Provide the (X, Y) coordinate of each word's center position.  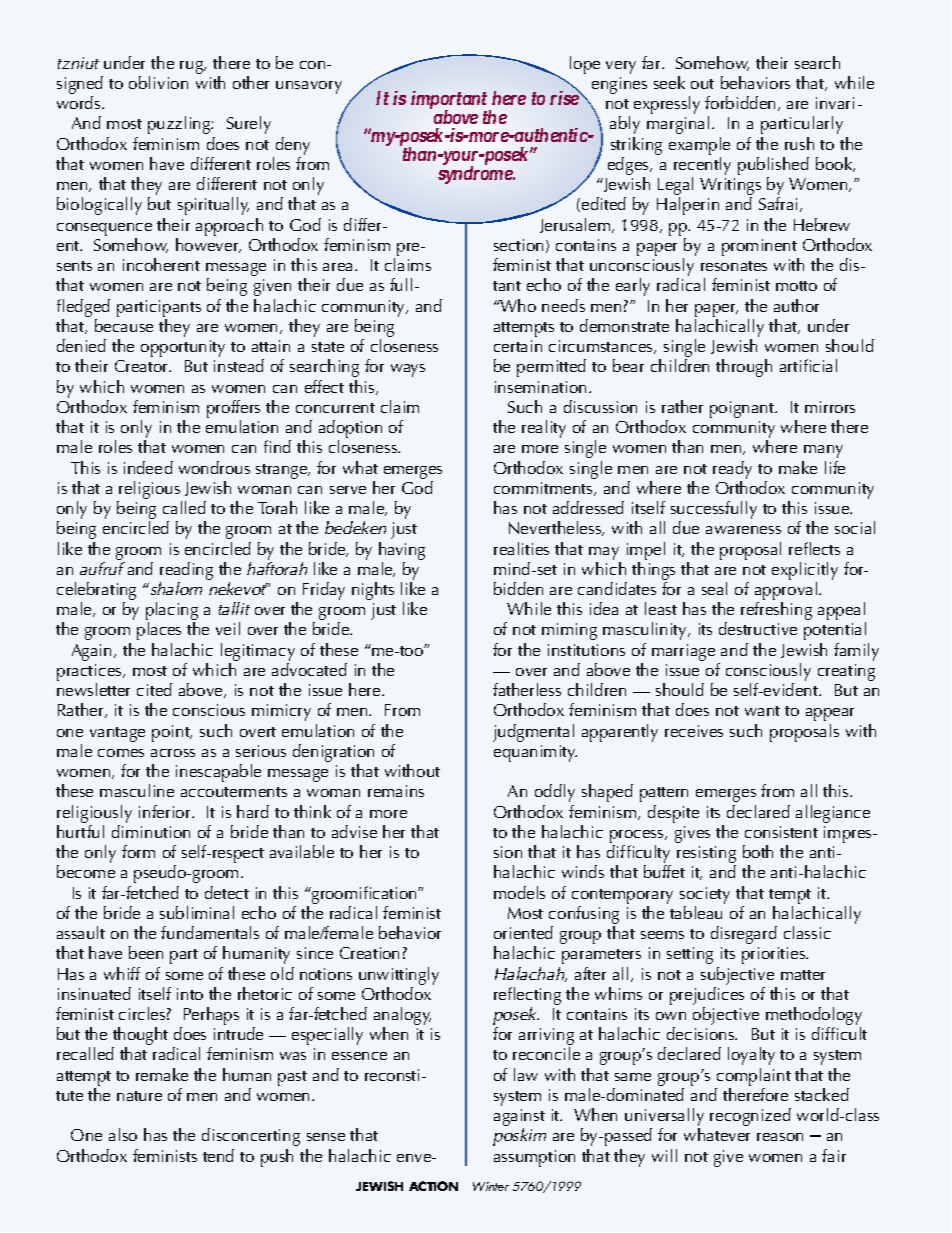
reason (780, 1137)
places (159, 631)
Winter (491, 1186)
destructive (758, 628)
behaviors (755, 82)
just (383, 611)
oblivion (158, 82)
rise (565, 97)
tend (218, 1155)
